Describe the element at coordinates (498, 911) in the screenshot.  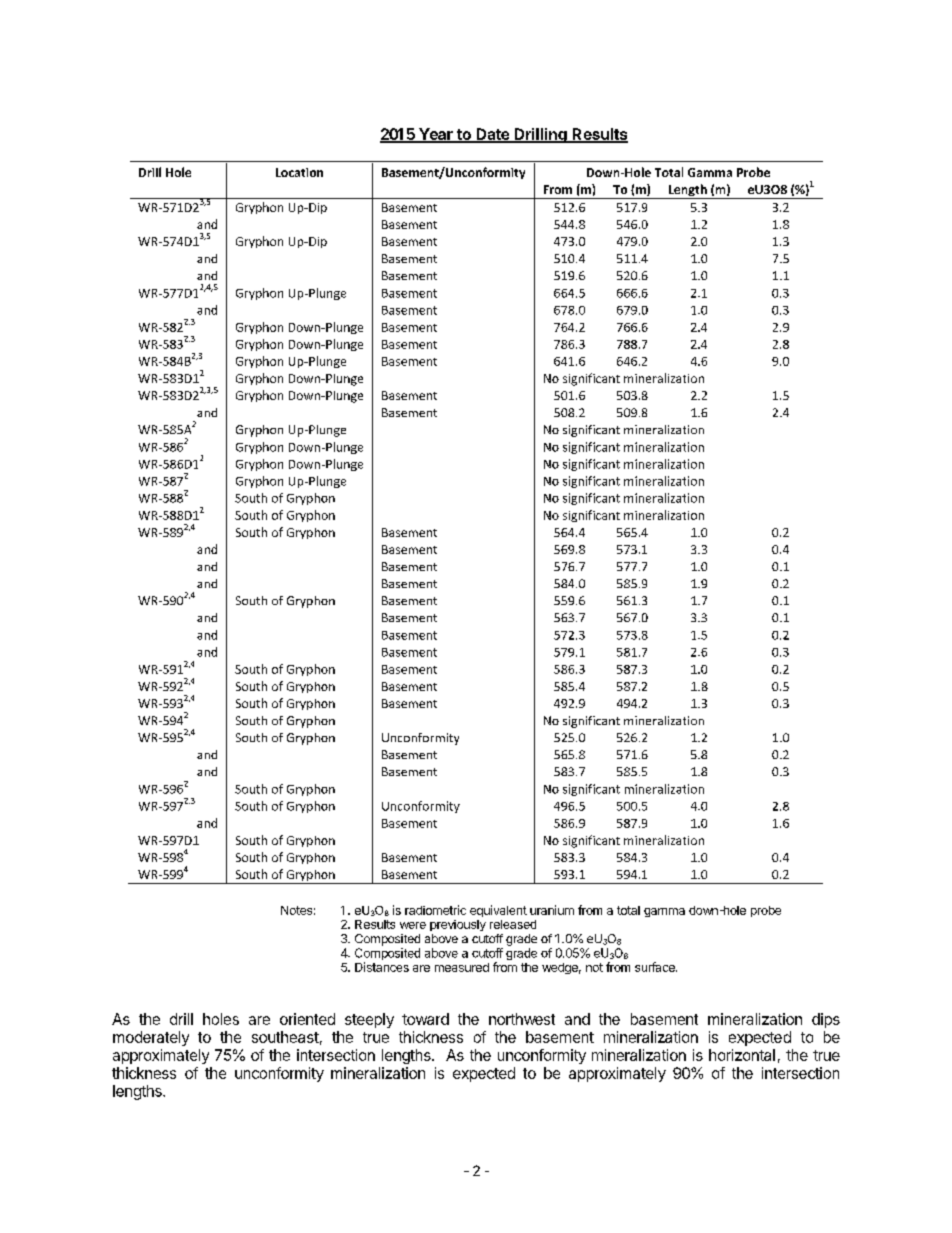
I see `equivalent` at that location.
